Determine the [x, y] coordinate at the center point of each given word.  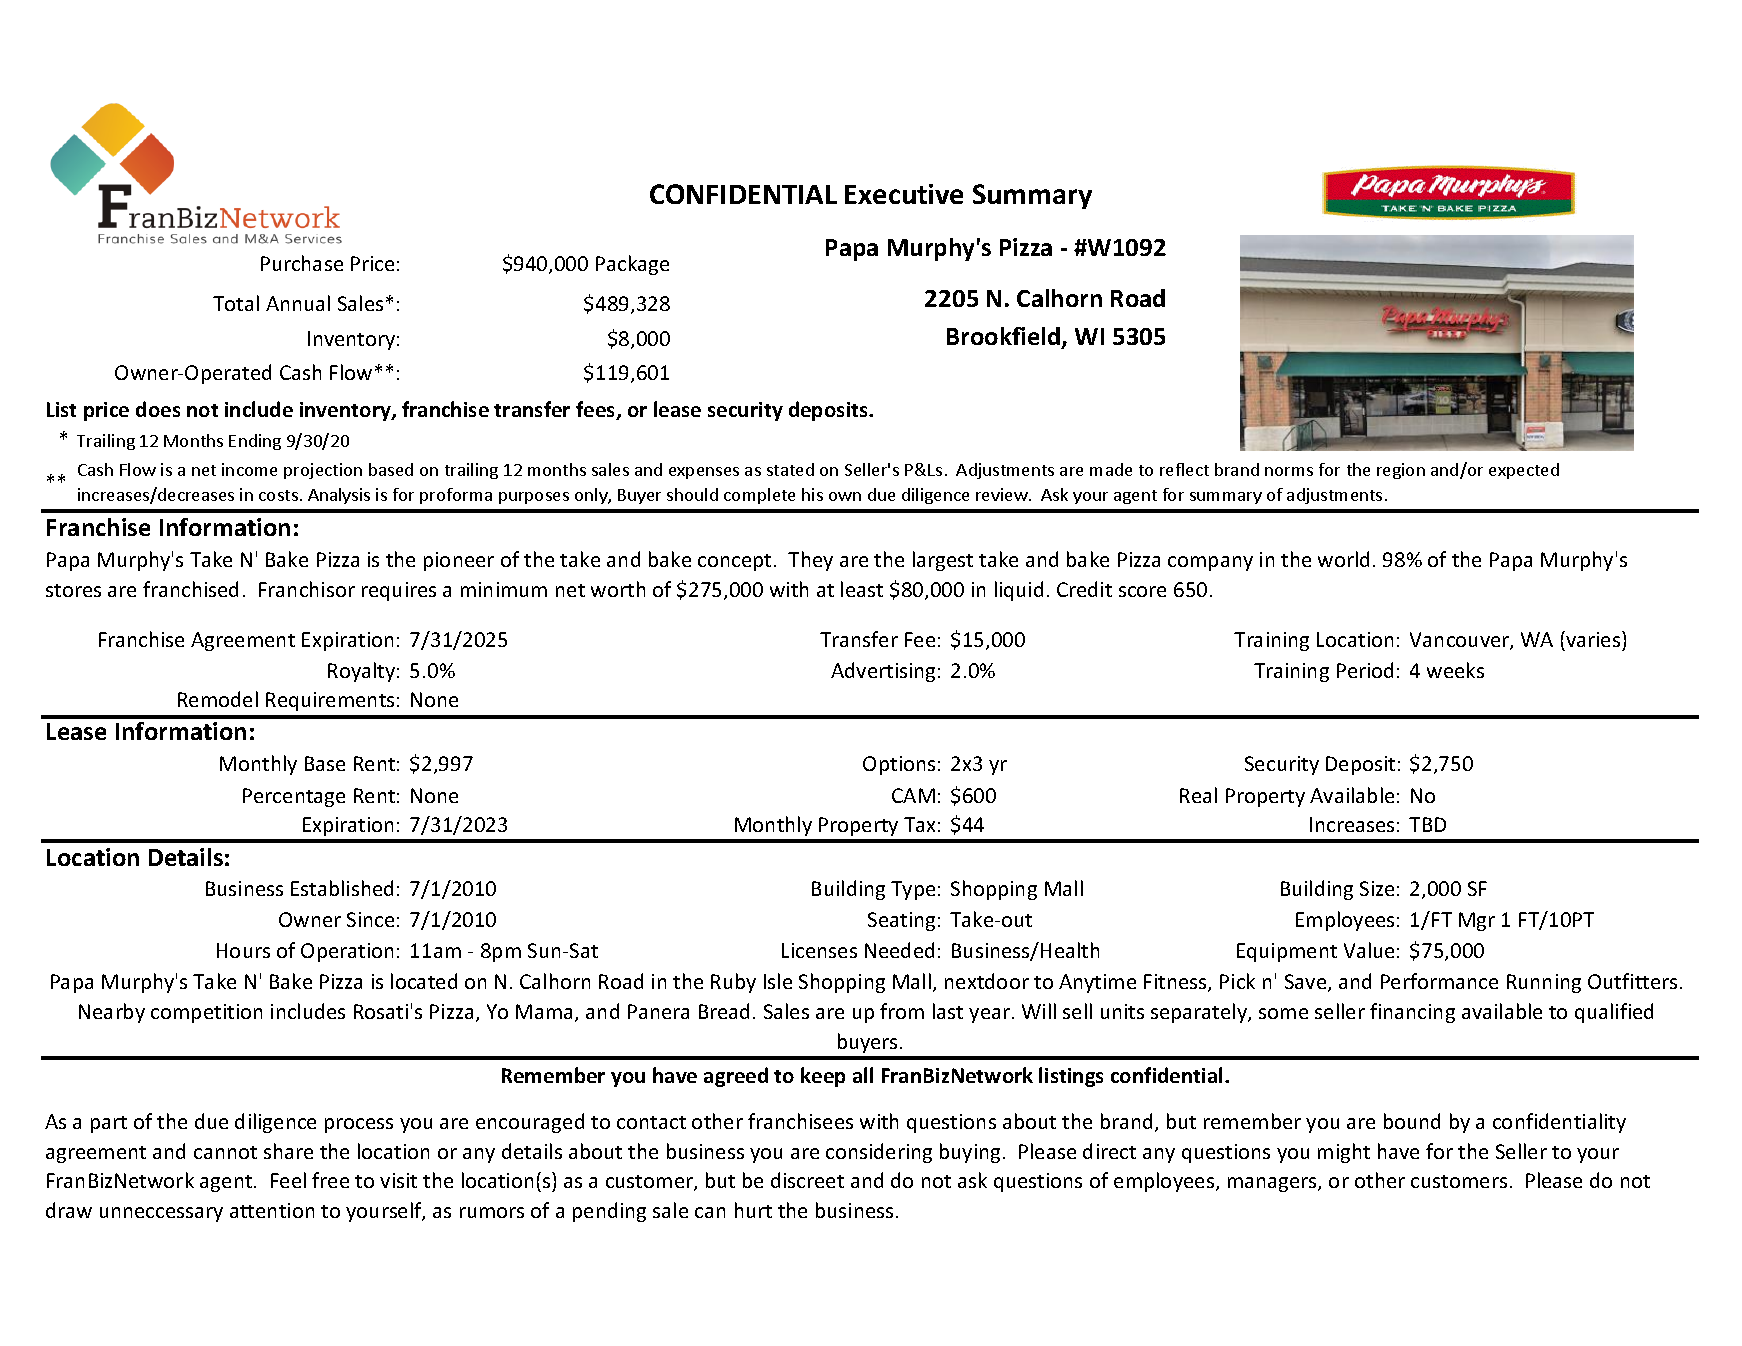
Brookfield [1005, 337]
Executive [904, 194]
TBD [1427, 824]
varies [1593, 639]
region [1401, 471]
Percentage [294, 797]
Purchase [302, 263]
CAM [913, 795]
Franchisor [307, 589]
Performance [1439, 981]
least [862, 589]
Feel [288, 1180]
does [158, 409]
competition [206, 1013]
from [902, 1011]
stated [790, 469]
